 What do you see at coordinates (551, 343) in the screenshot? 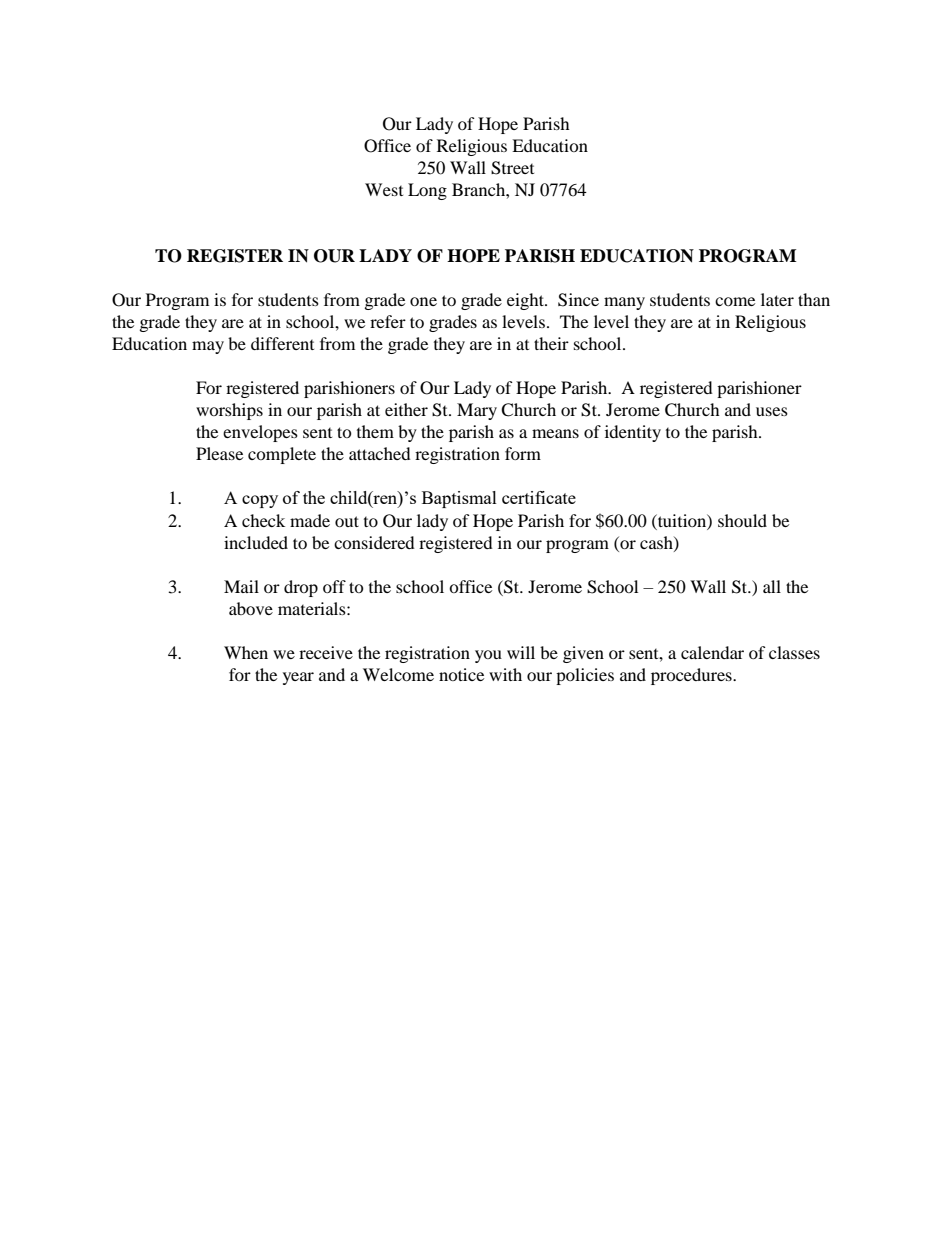
I see `their` at bounding box center [551, 343].
